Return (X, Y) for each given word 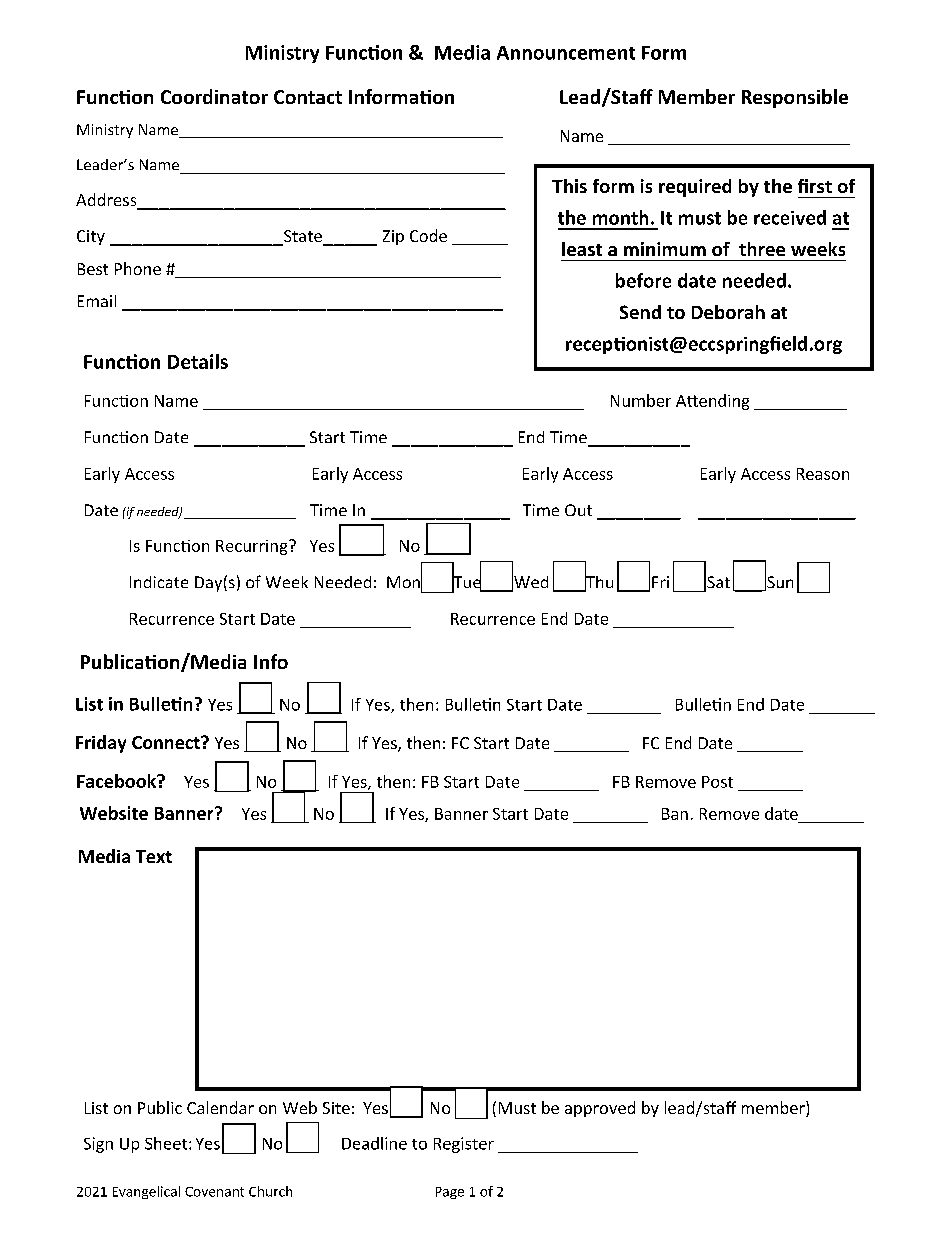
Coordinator (214, 96)
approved (600, 1109)
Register (464, 1145)
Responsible (795, 98)
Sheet (167, 1143)
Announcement (566, 53)
